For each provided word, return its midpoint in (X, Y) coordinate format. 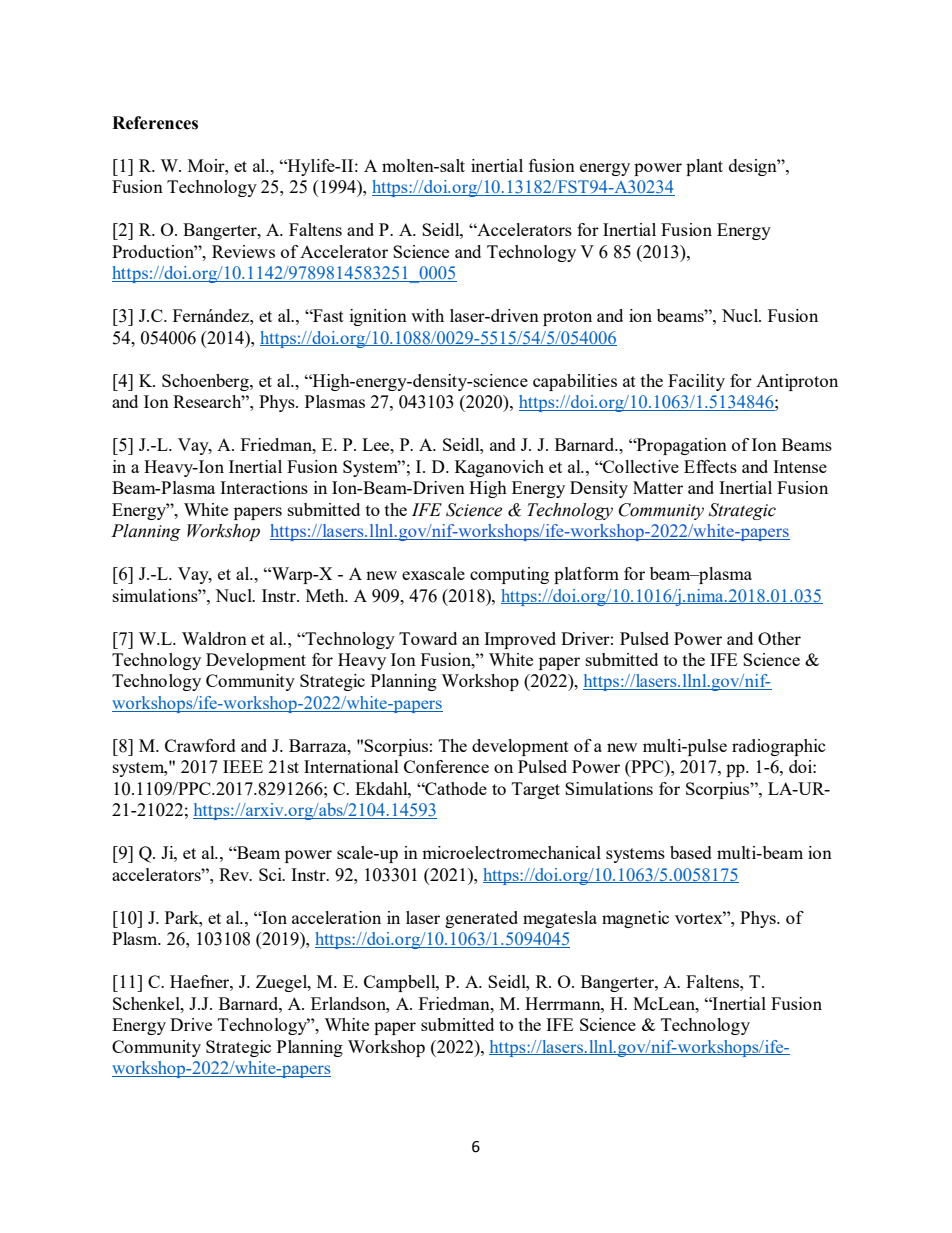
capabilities (575, 382)
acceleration (336, 917)
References (155, 123)
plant (704, 167)
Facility (696, 382)
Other (779, 638)
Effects (710, 466)
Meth (326, 595)
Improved (520, 640)
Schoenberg (206, 382)
